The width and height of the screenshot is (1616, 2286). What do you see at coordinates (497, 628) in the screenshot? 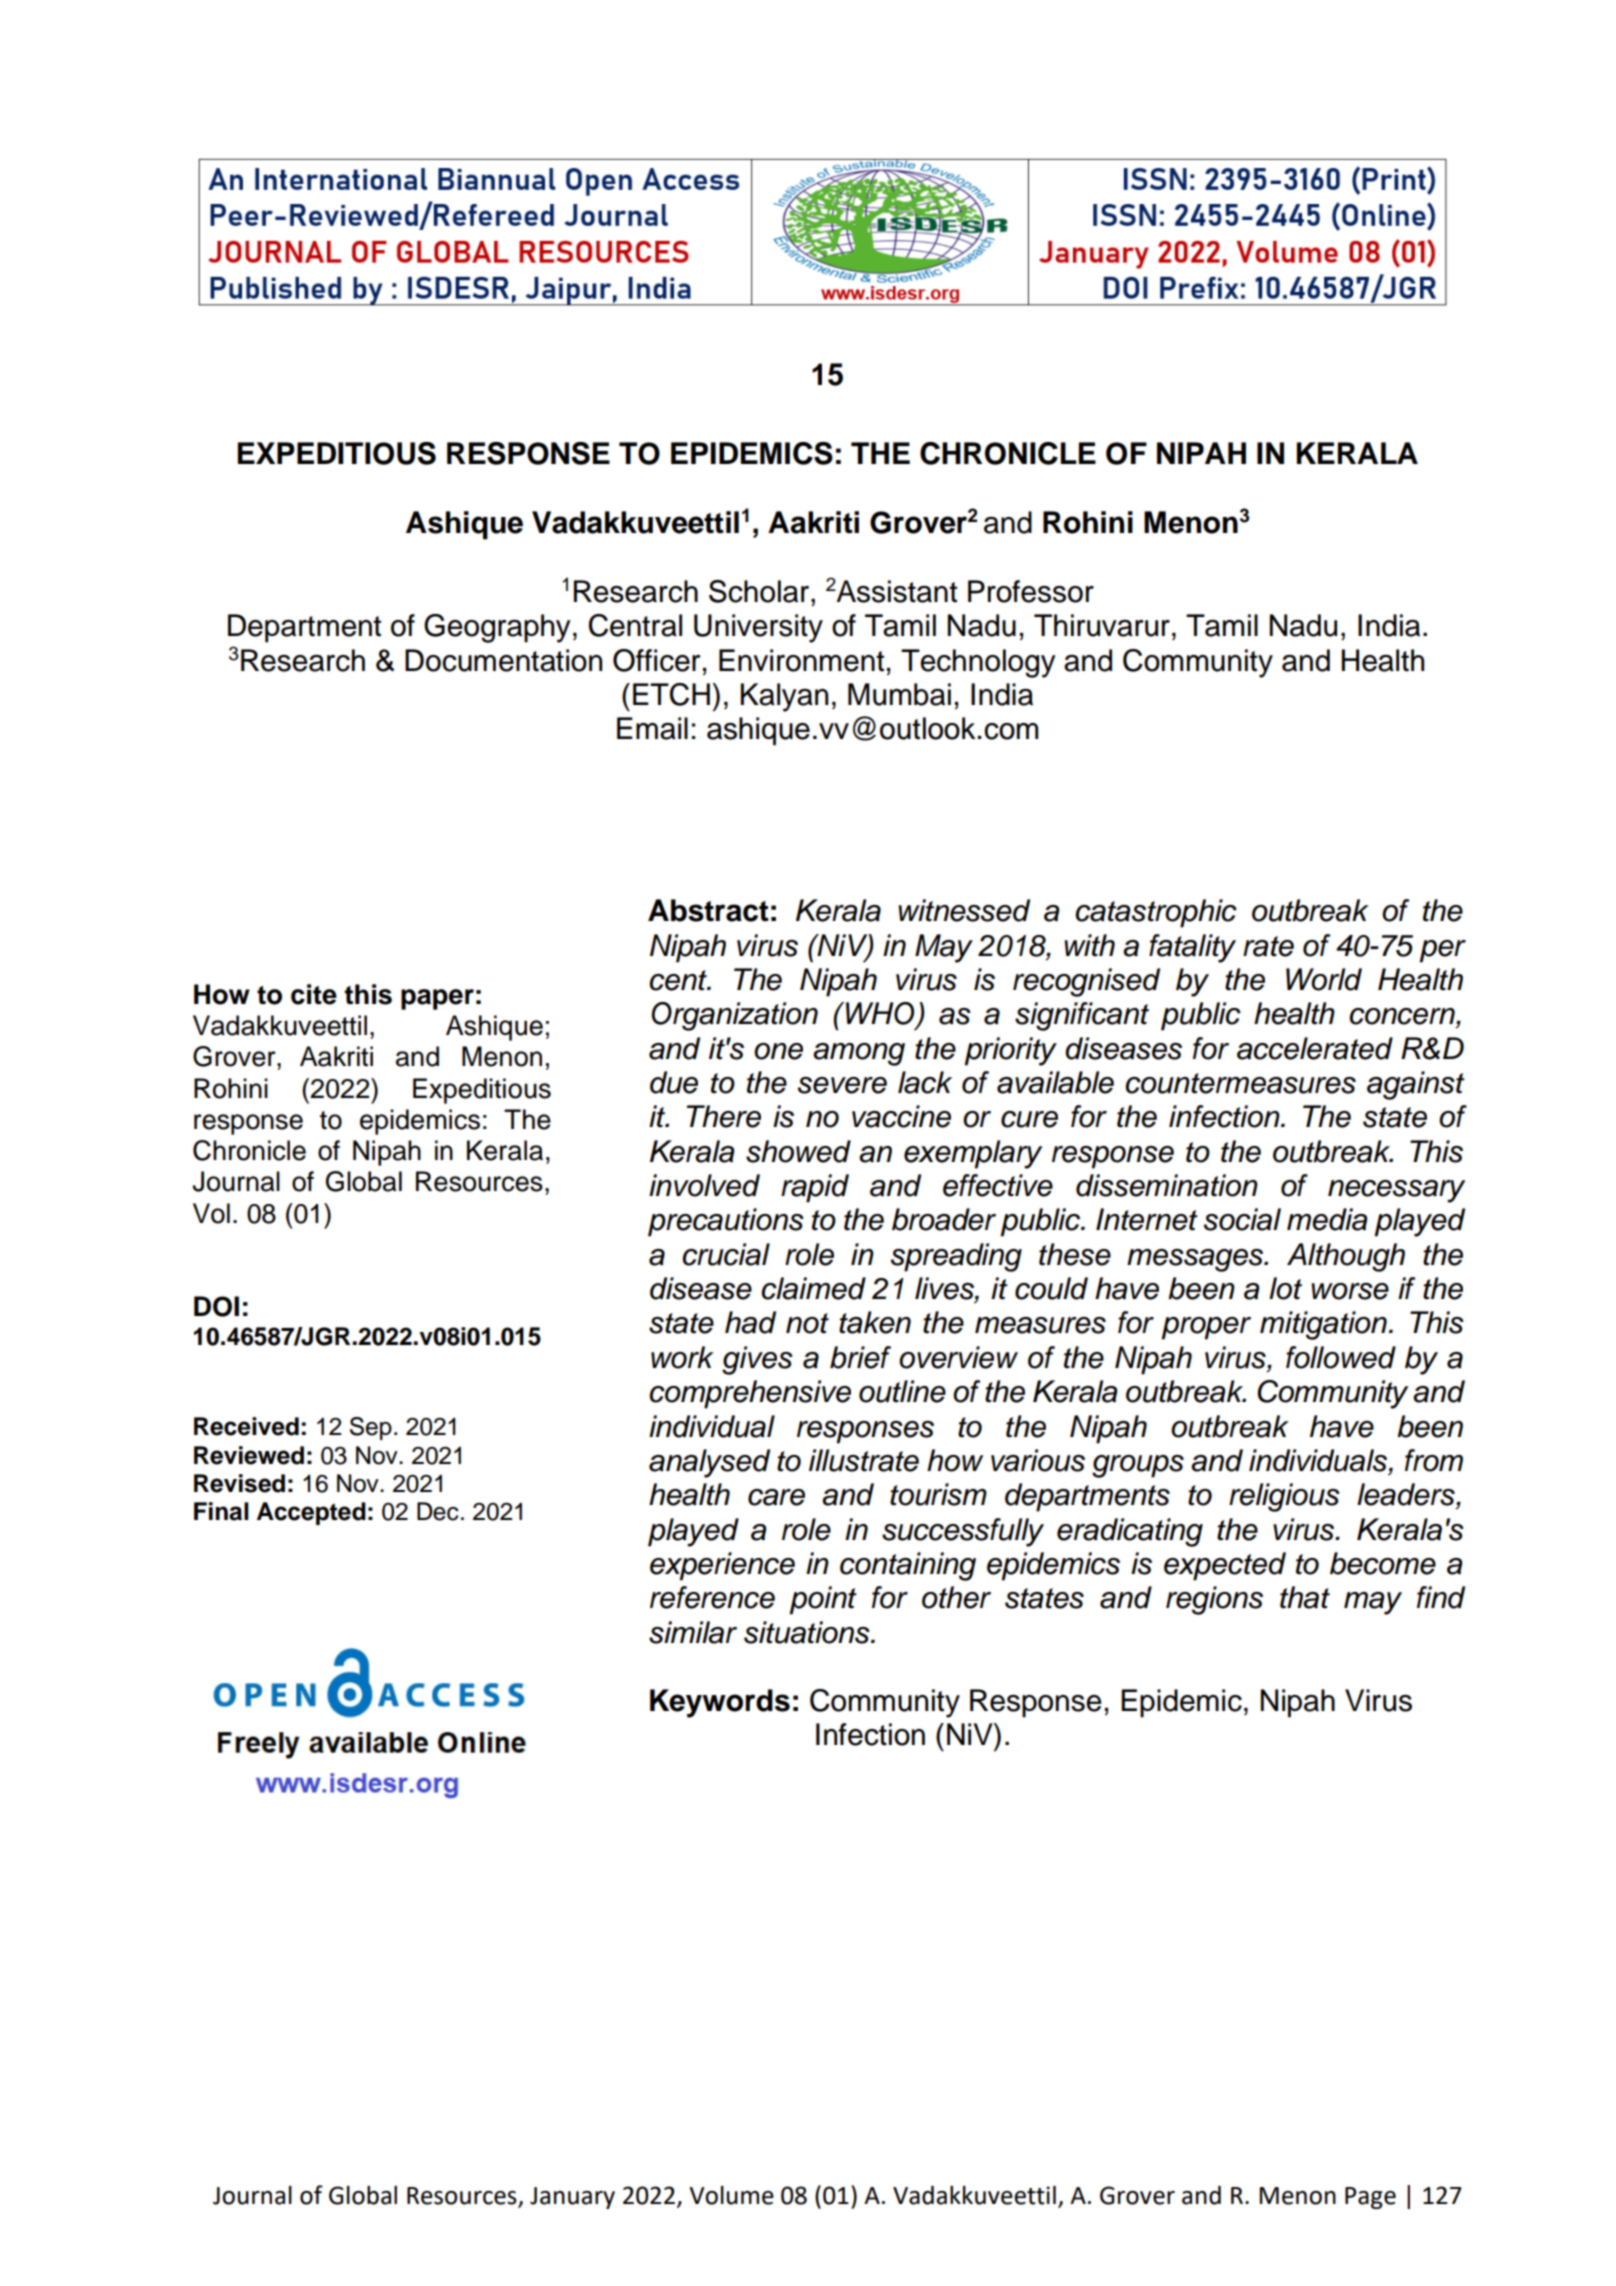
I see `Geography` at bounding box center [497, 628].
